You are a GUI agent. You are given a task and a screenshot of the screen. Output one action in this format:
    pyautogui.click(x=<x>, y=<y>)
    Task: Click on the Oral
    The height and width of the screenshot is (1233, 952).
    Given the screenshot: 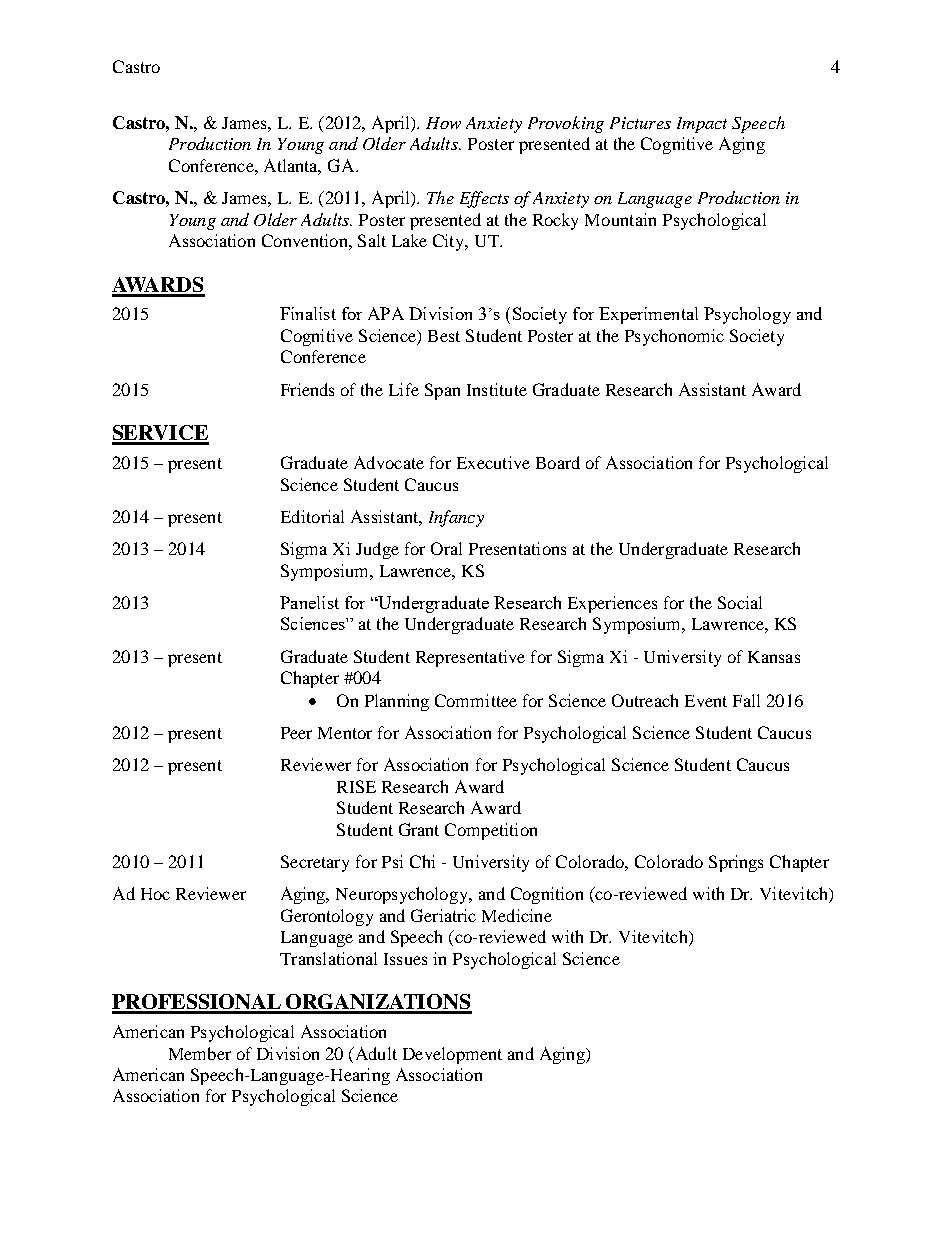 What is the action you would take?
    pyautogui.click(x=446, y=548)
